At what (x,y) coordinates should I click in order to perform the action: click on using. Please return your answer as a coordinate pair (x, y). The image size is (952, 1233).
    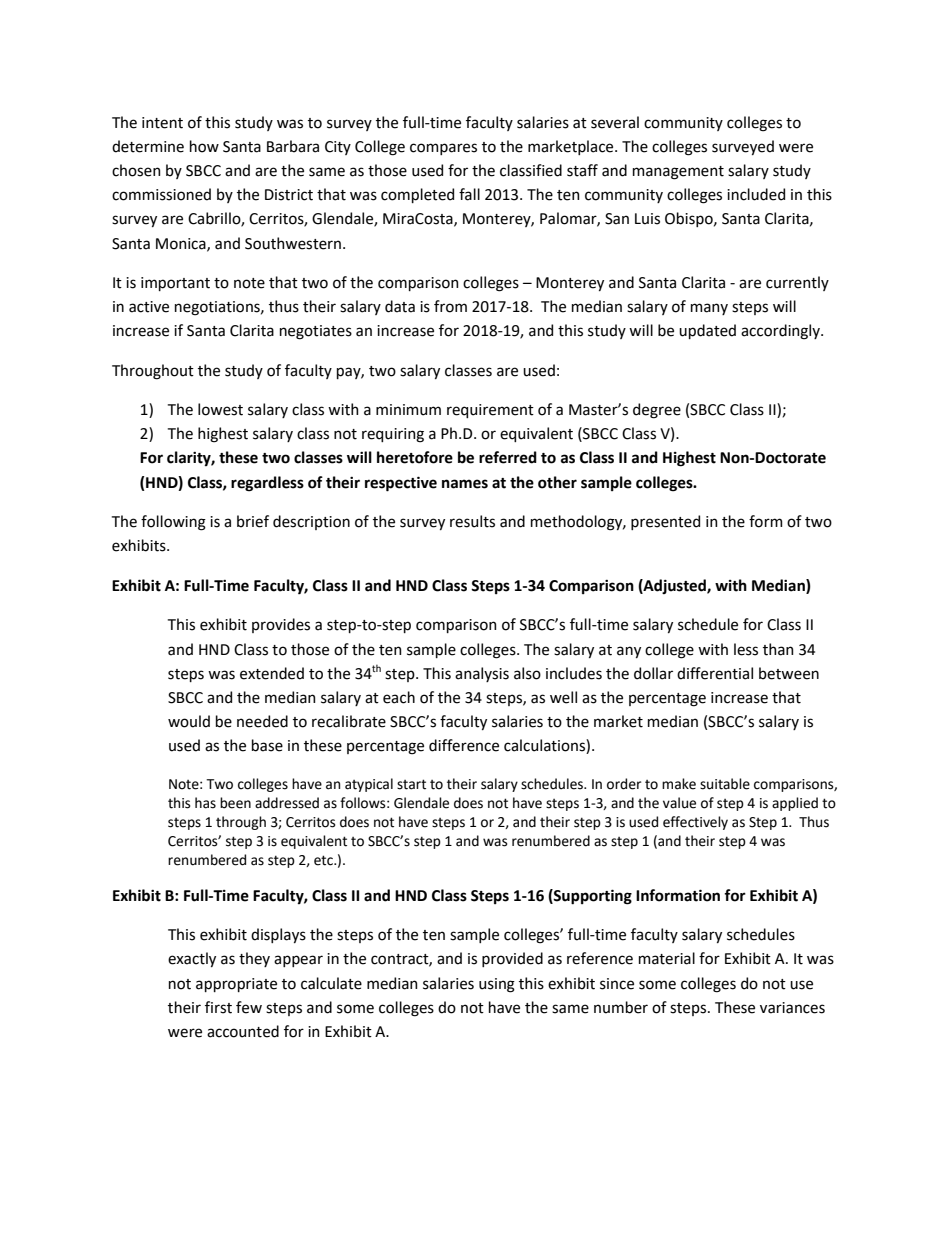
    Looking at the image, I should click on (497, 985).
